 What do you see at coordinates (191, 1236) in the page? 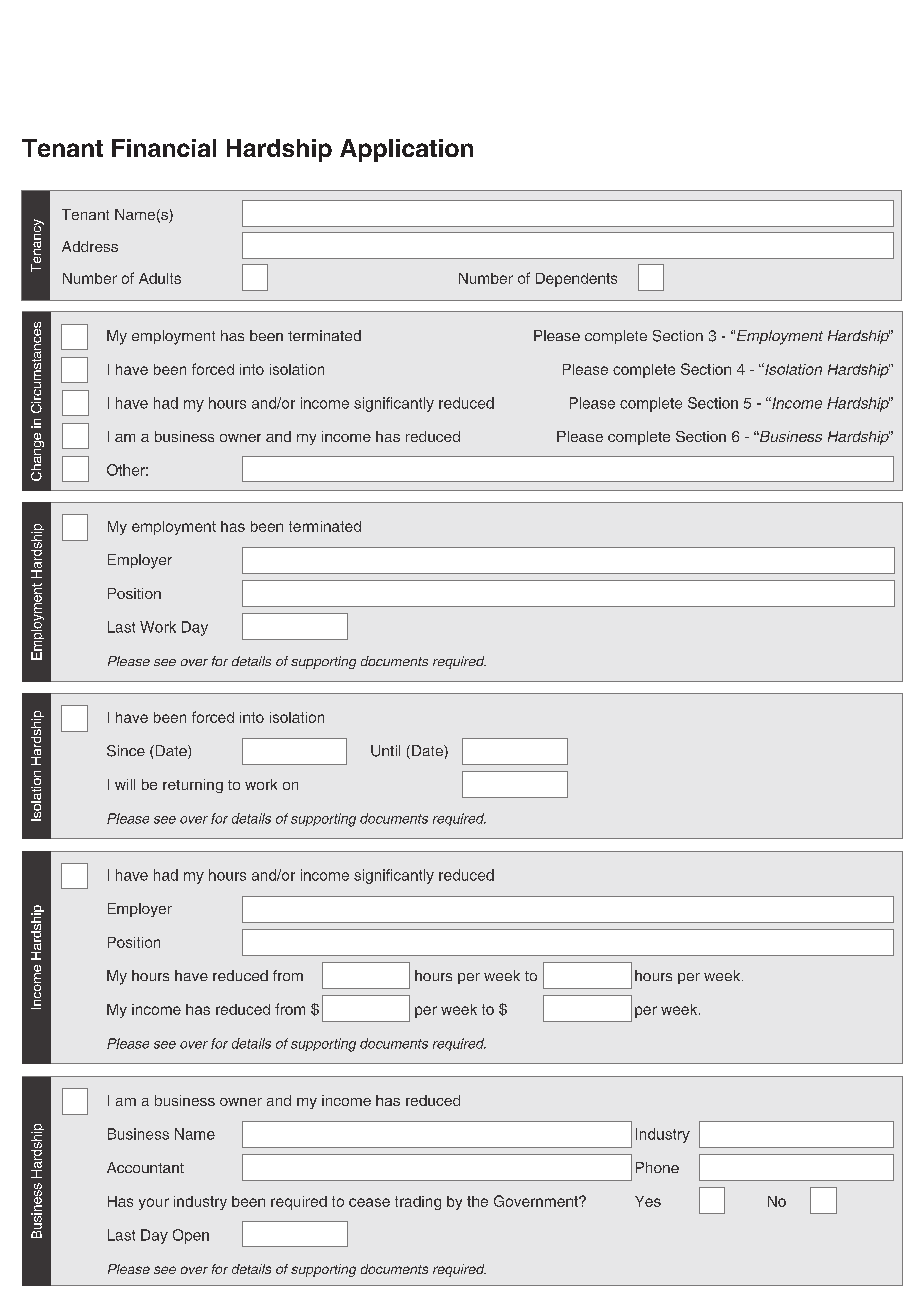
I see `Open` at bounding box center [191, 1236].
